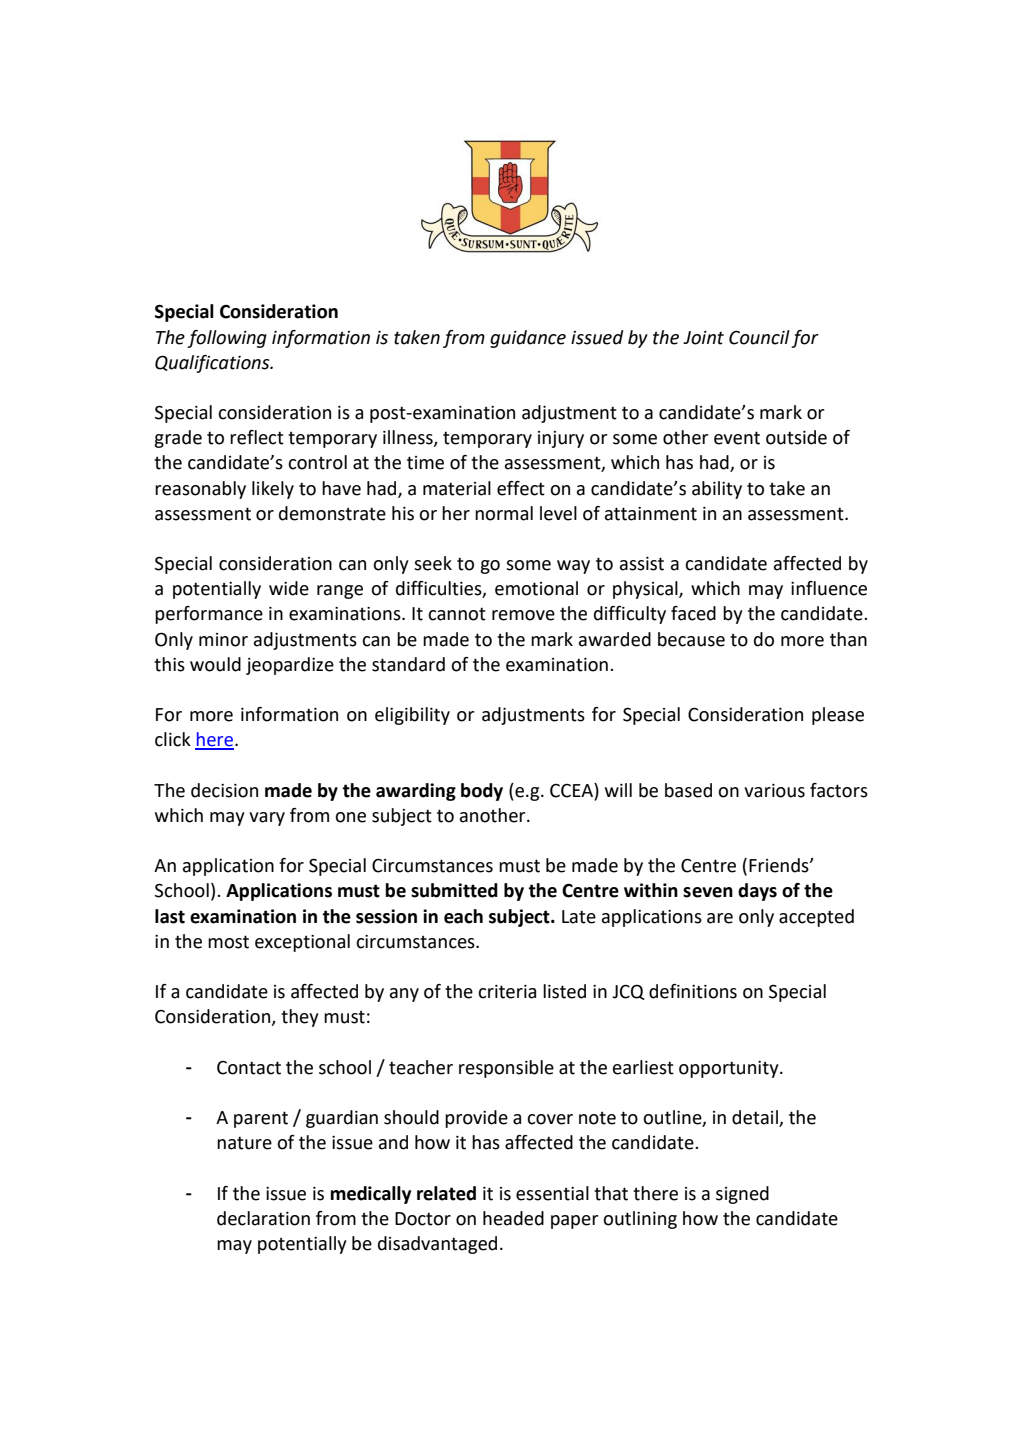 The width and height of the screenshot is (1023, 1447). Describe the element at coordinates (774, 791) in the screenshot. I see `various` at that location.
